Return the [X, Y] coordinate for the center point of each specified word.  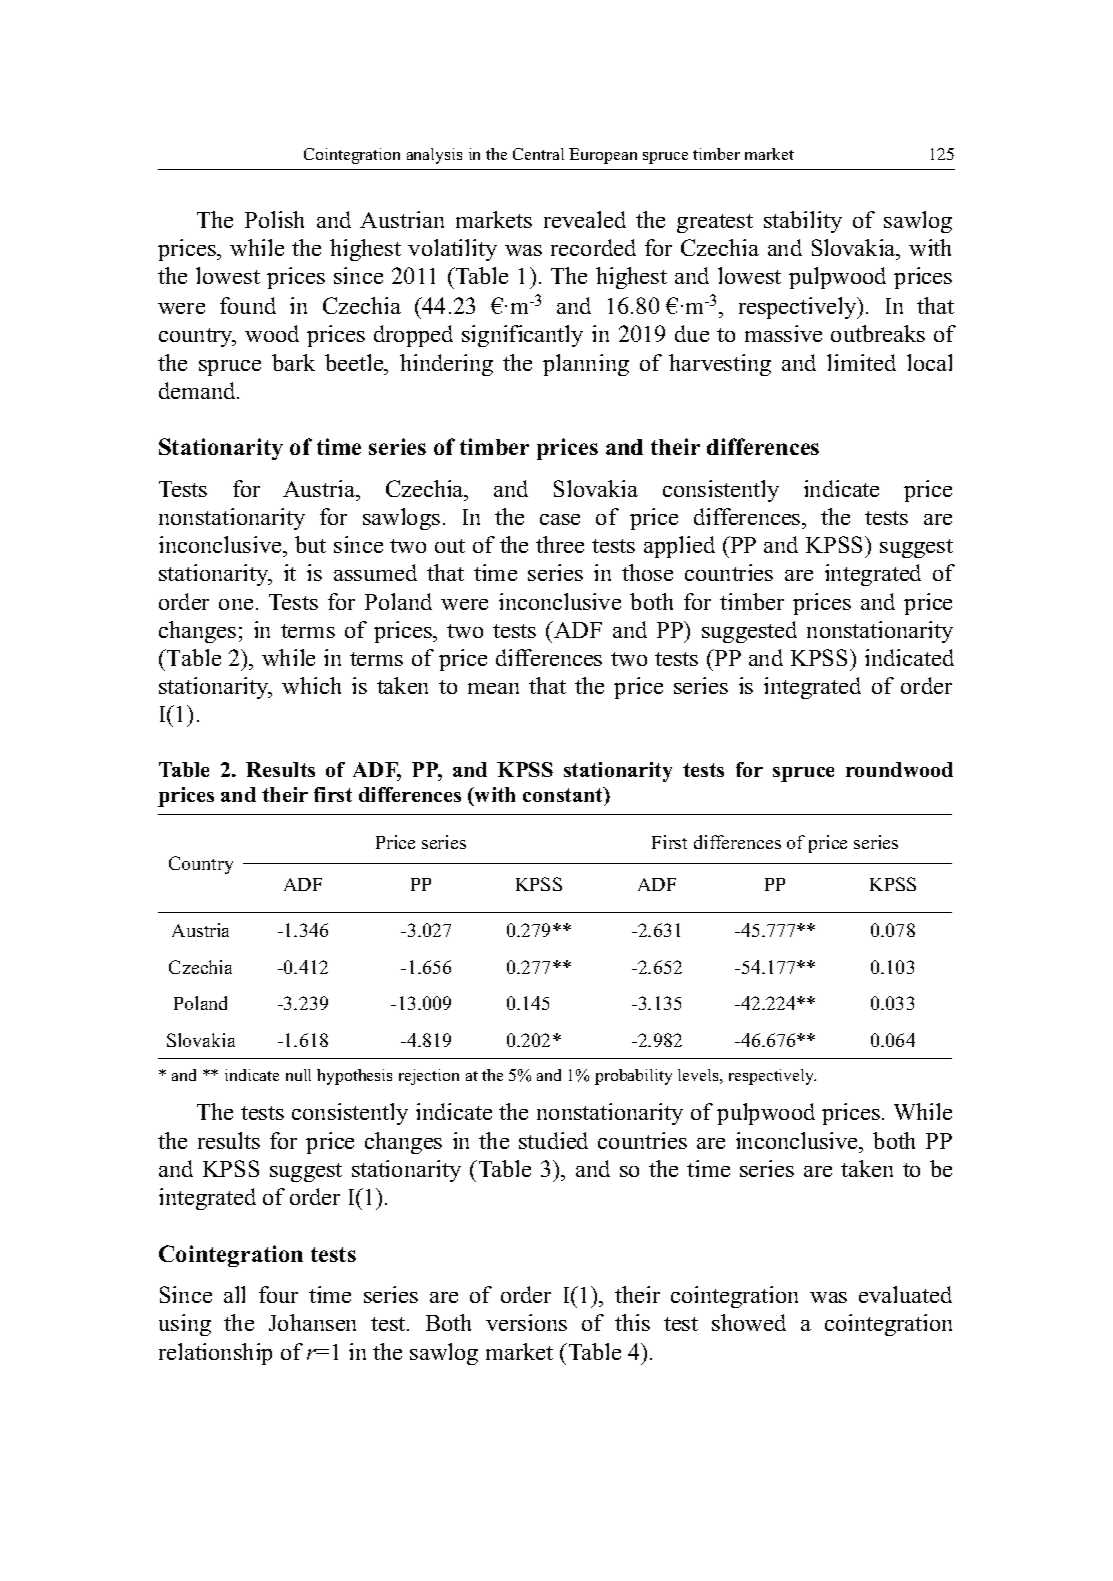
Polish [274, 219]
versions [526, 1322]
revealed [585, 219]
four [278, 1294]
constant [564, 796]
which [311, 685]
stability [803, 222]
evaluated [905, 1294]
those [647, 572]
